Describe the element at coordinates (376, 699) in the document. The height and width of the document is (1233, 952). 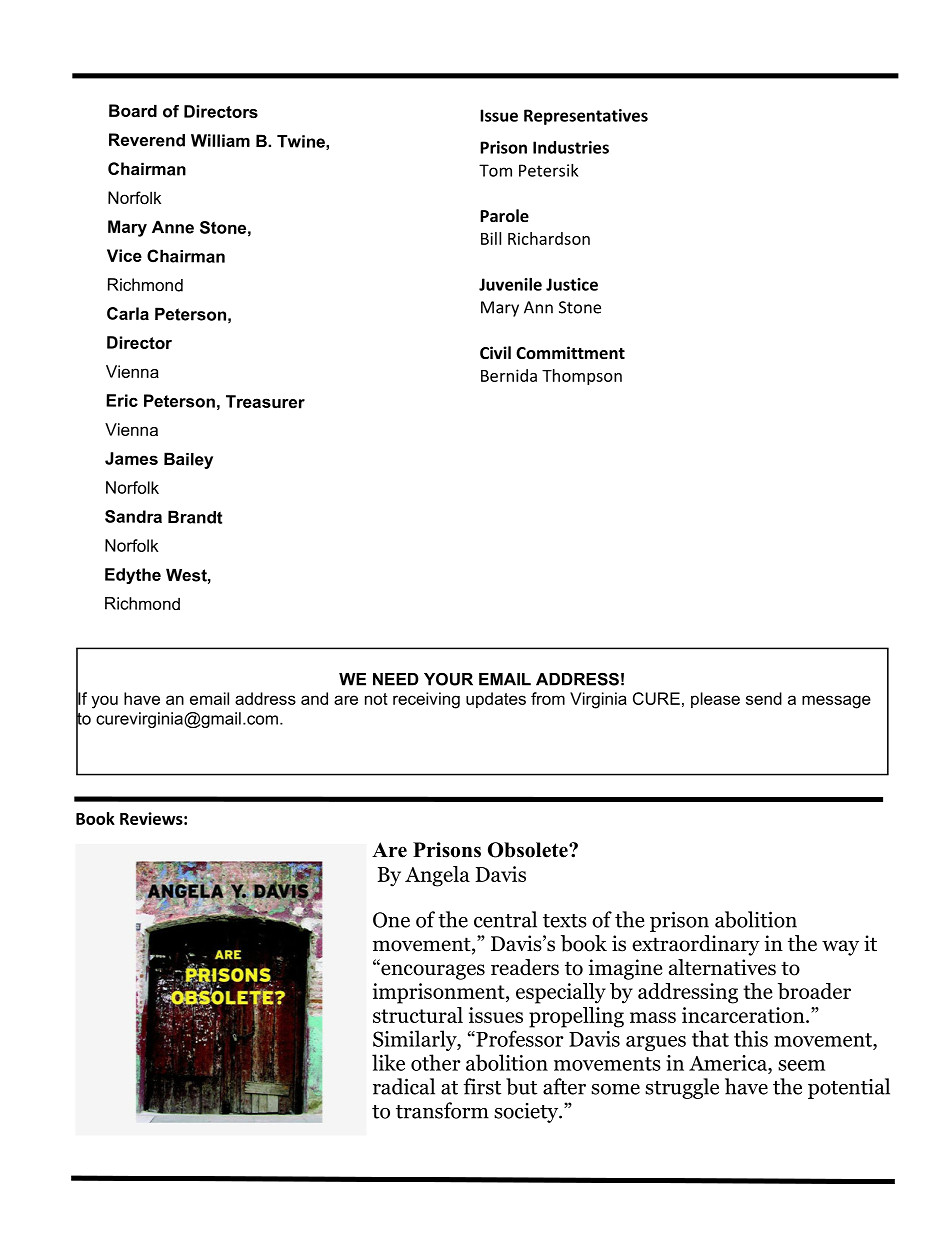
I see `not` at that location.
